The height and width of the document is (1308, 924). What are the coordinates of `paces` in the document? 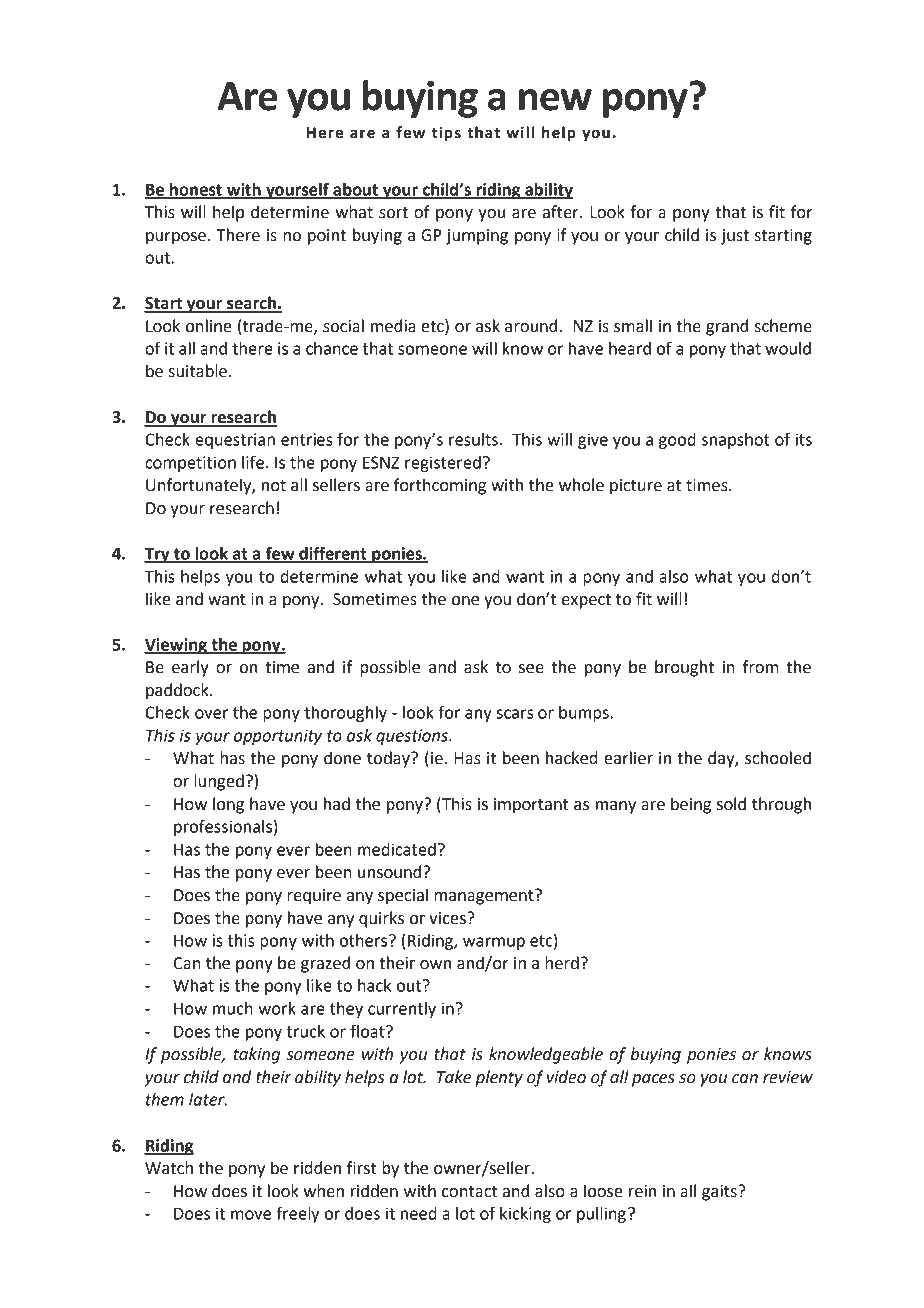 It's located at (653, 1080).
